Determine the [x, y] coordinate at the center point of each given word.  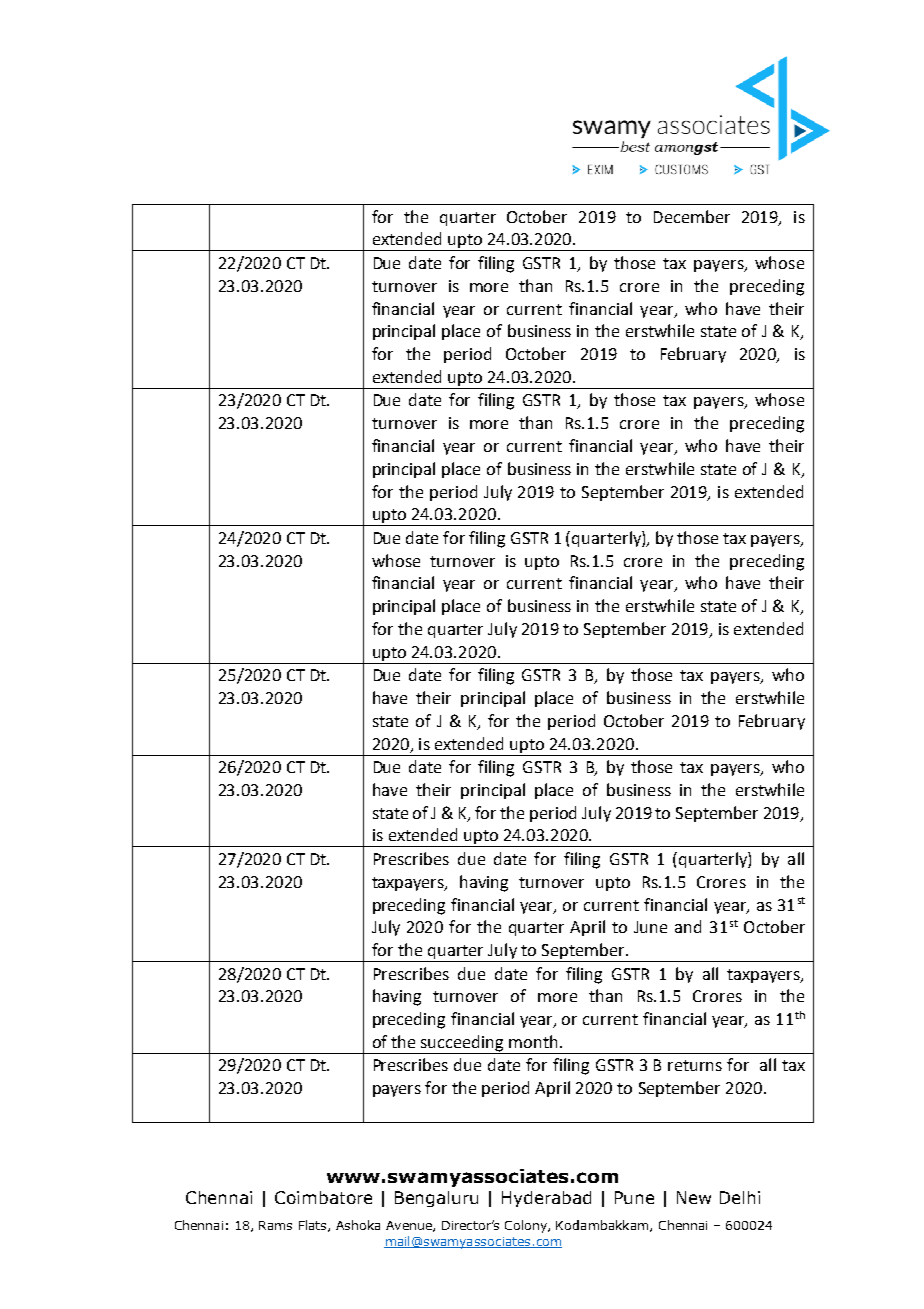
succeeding [463, 1044]
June [650, 927]
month [535, 1041]
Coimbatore [323, 1197]
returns [695, 1065]
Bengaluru [436, 1199]
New [694, 1197]
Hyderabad [546, 1199]
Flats [314, 1226]
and [688, 926]
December [692, 216]
